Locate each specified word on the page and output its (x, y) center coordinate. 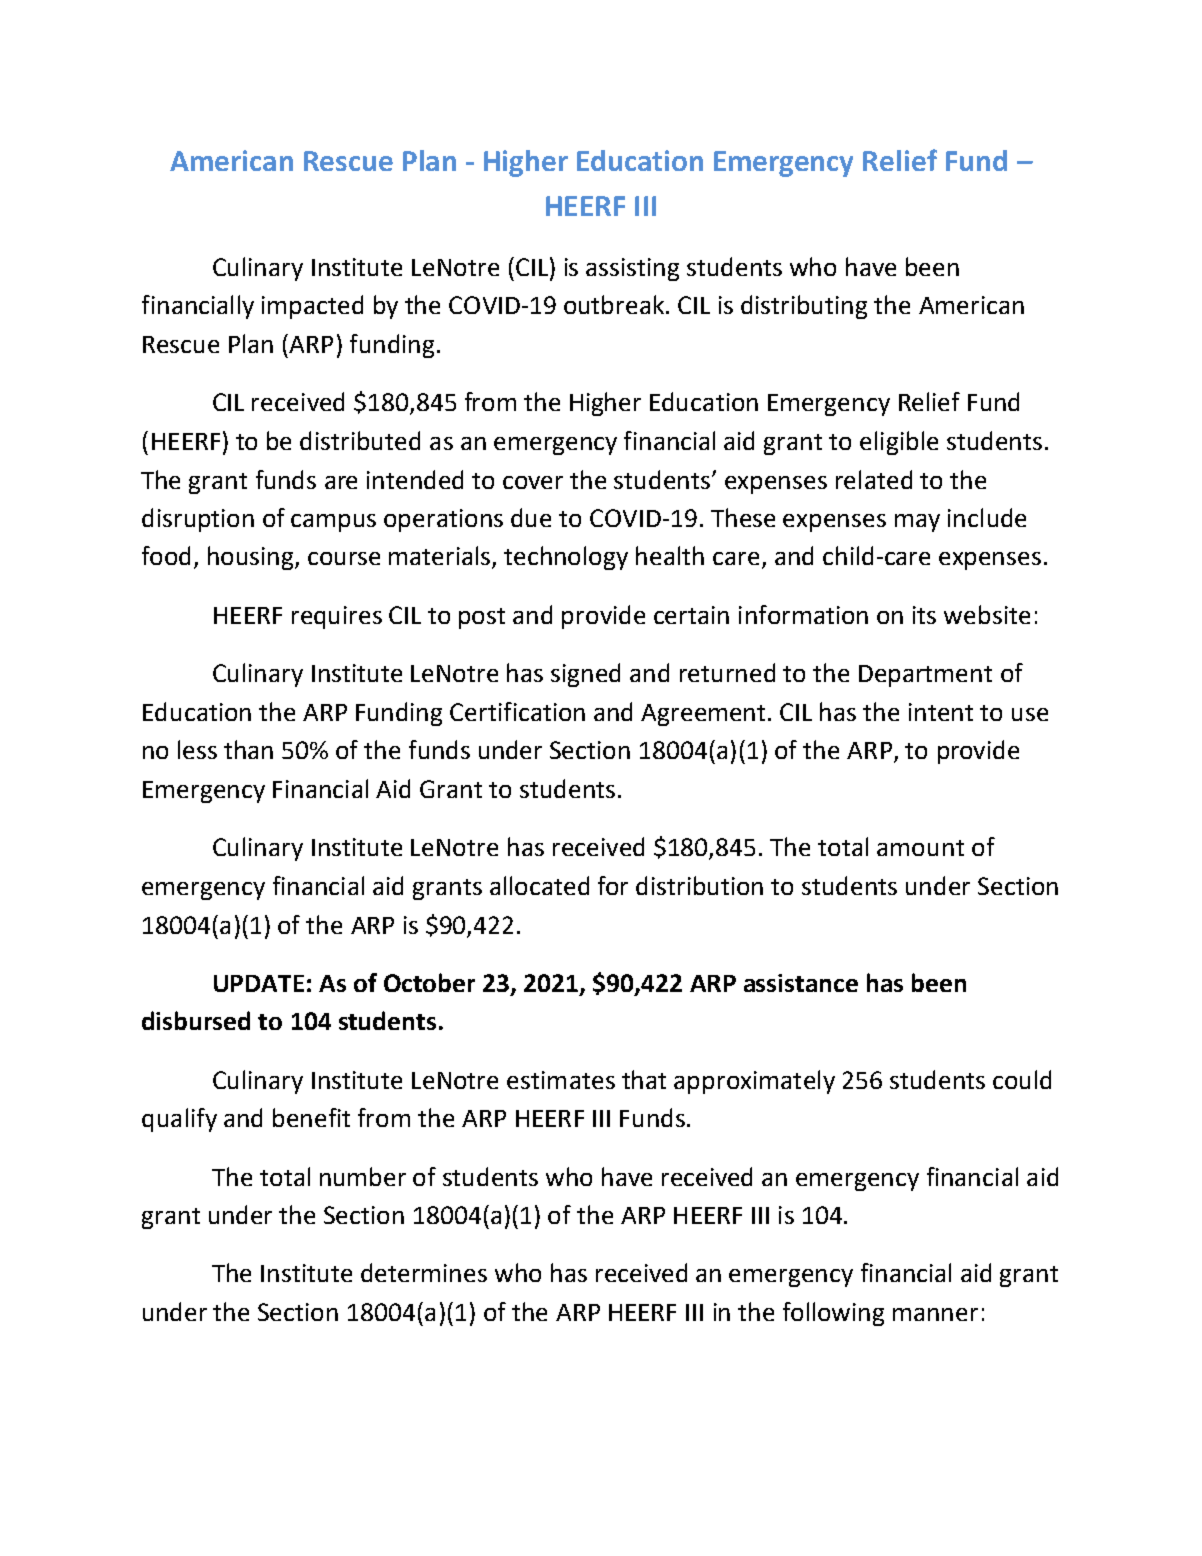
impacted (312, 307)
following (833, 1314)
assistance (801, 983)
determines (424, 1272)
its (924, 615)
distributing (804, 307)
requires (337, 617)
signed (585, 675)
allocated (539, 885)
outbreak (615, 304)
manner (935, 1314)
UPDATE (259, 983)
